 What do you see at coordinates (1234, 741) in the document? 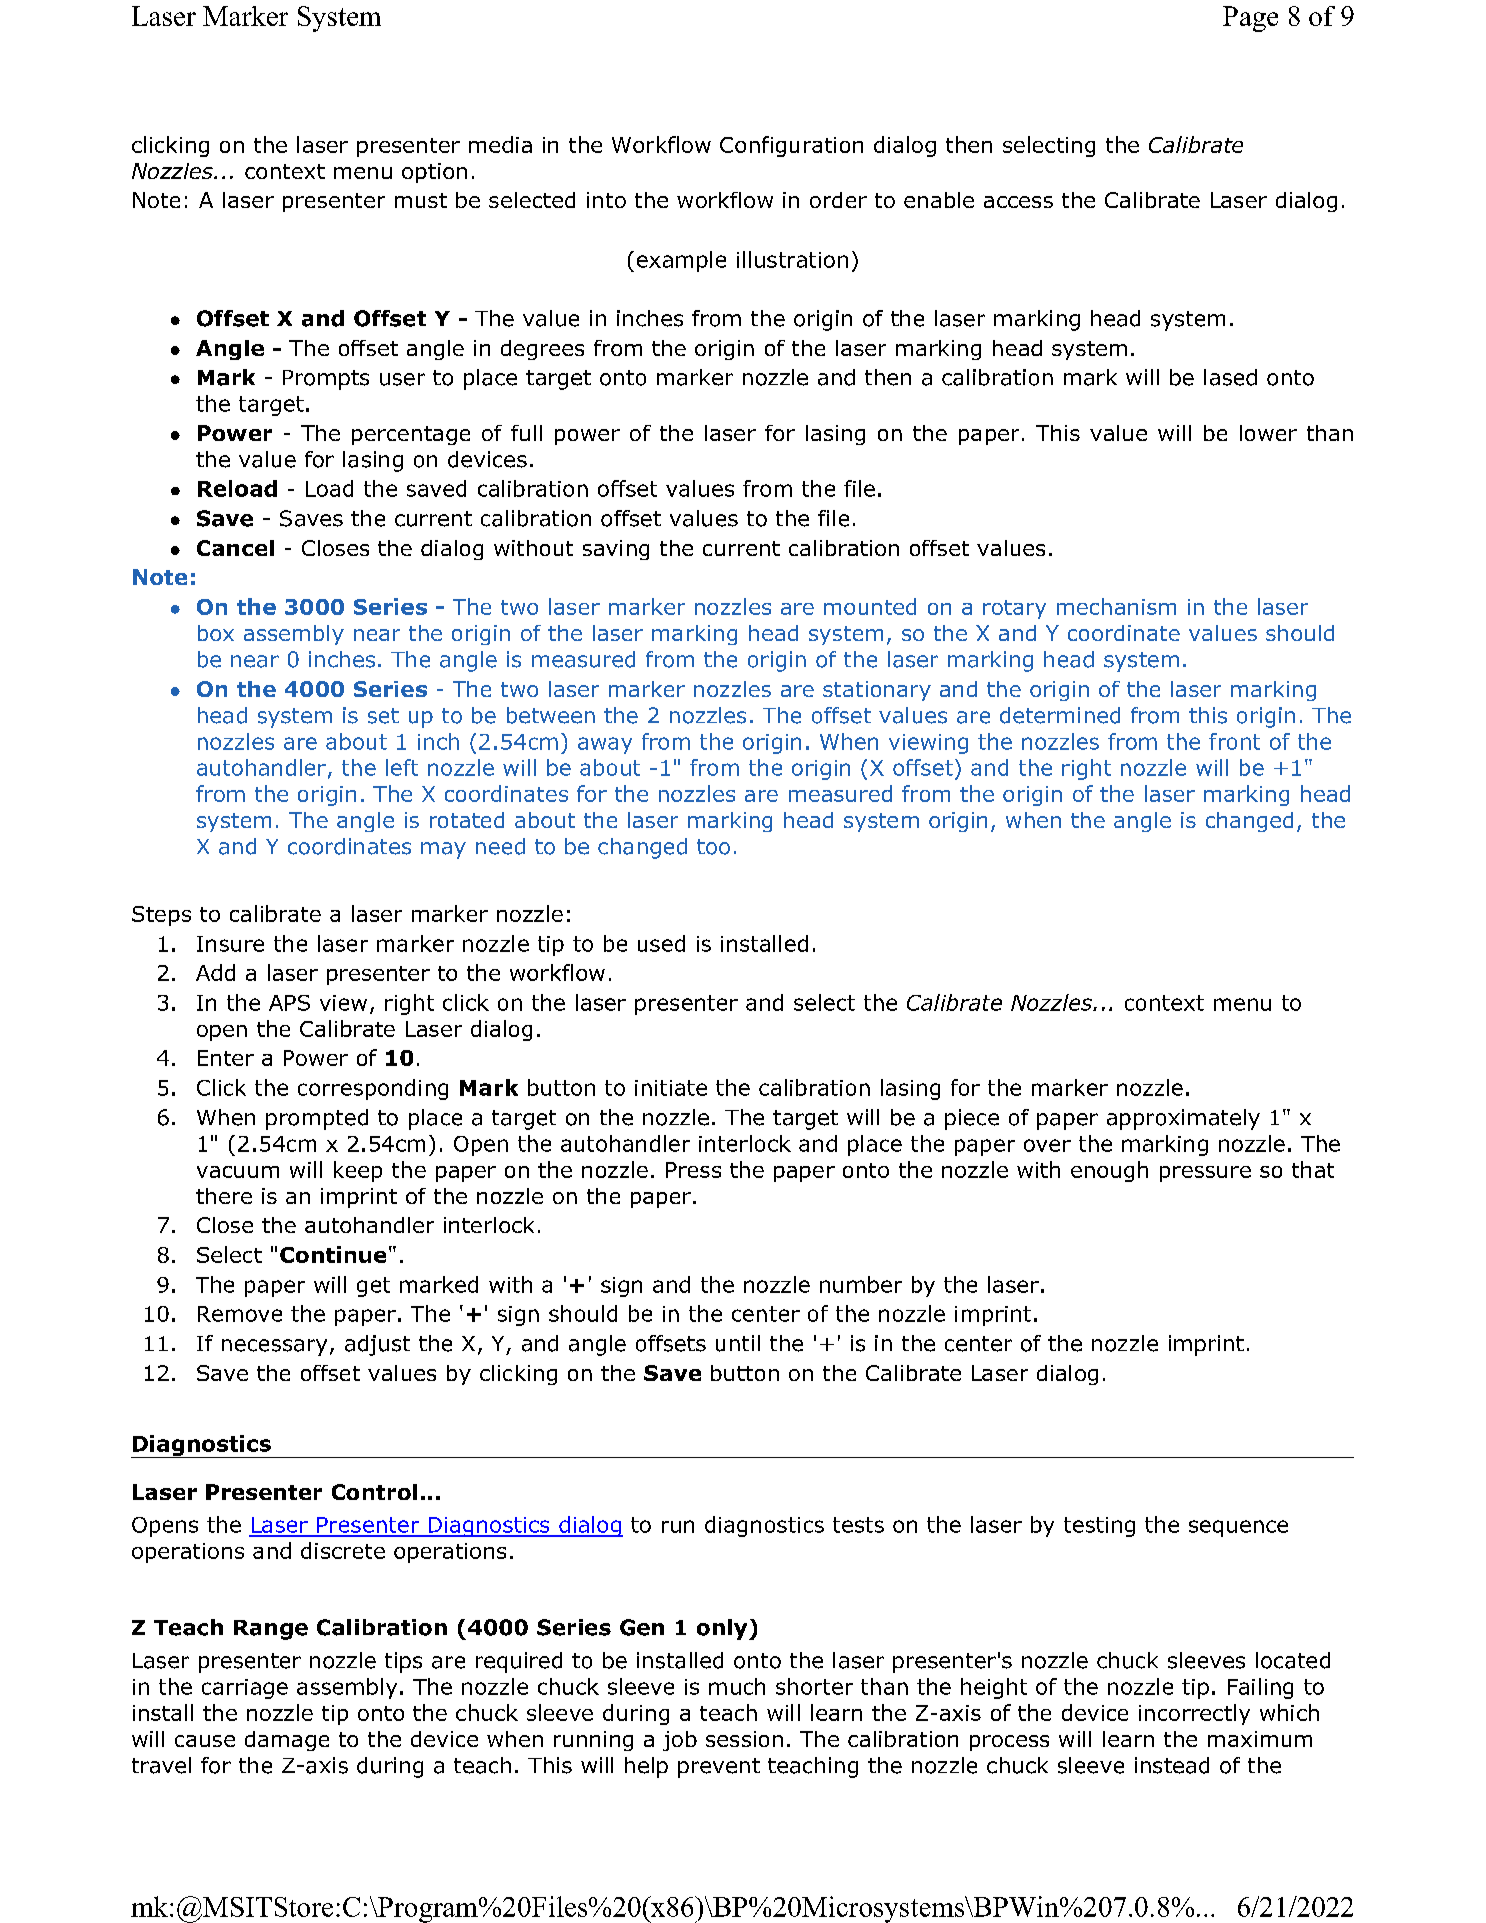
I see `front` at bounding box center [1234, 741].
